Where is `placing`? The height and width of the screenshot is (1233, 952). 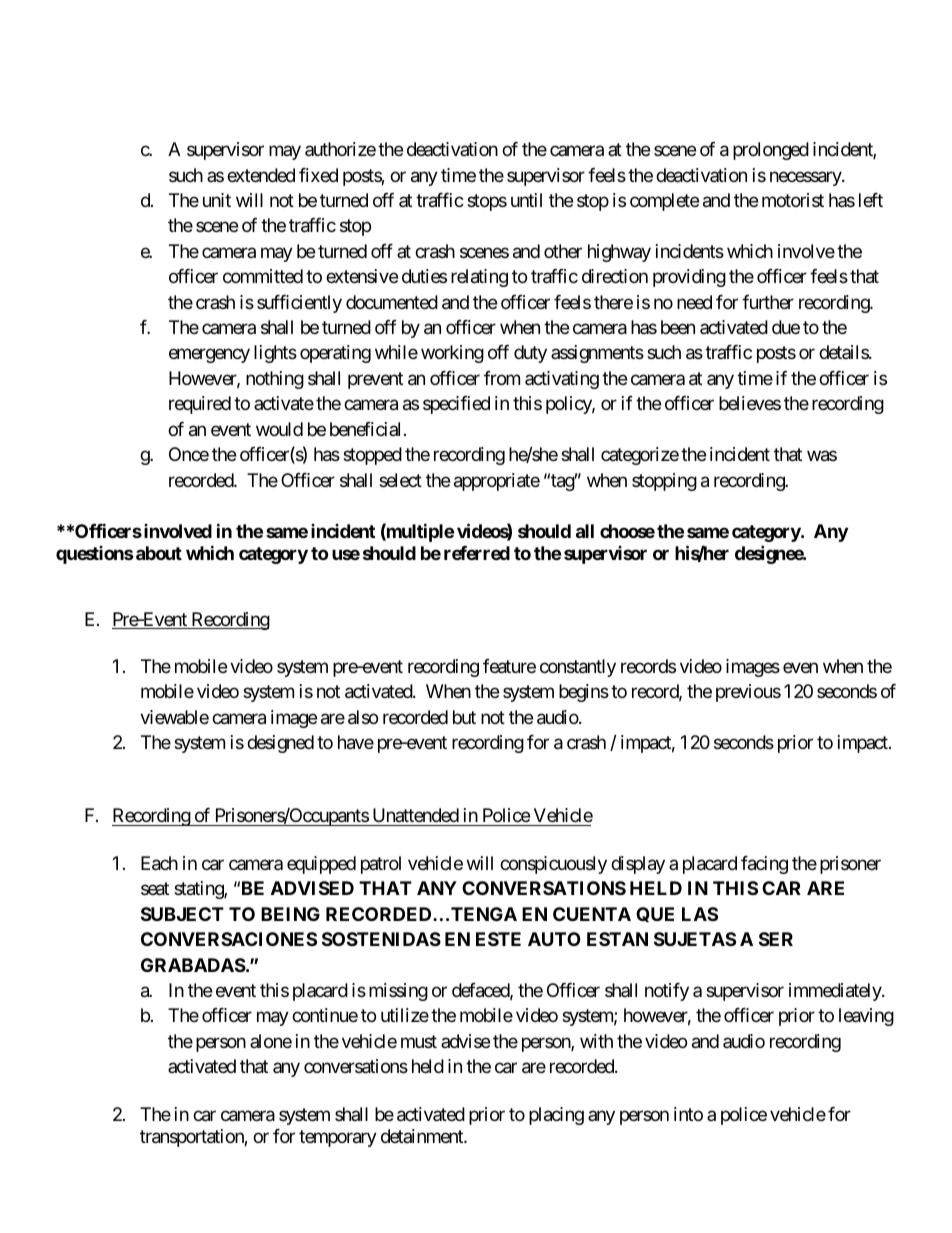
placing is located at coordinates (556, 1116).
